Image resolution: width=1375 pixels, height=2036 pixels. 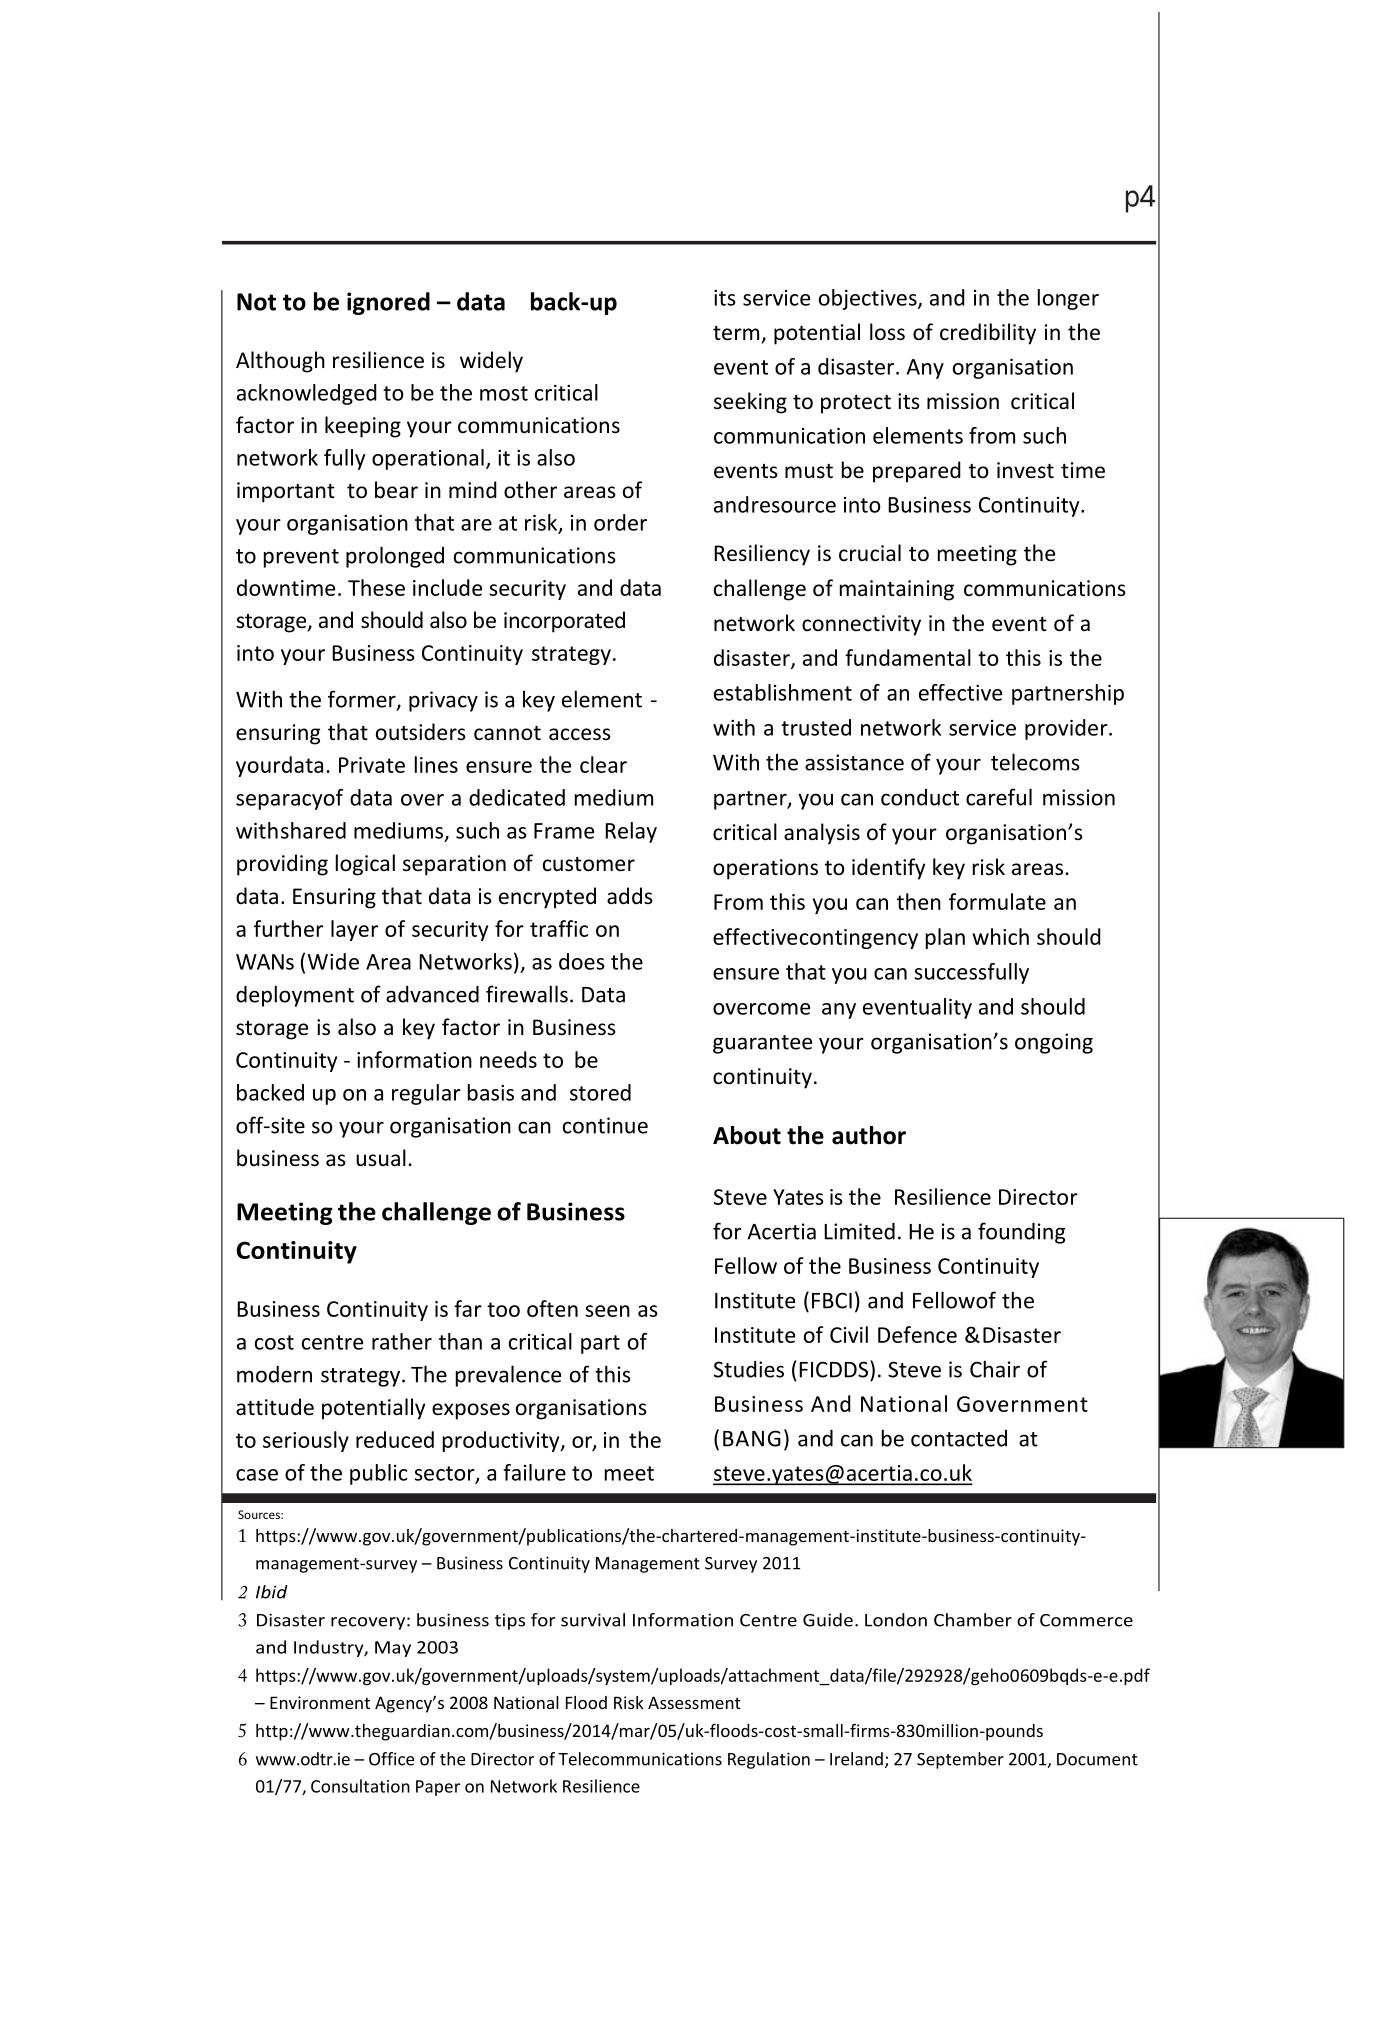 I want to click on credibility, so click(x=988, y=334).
